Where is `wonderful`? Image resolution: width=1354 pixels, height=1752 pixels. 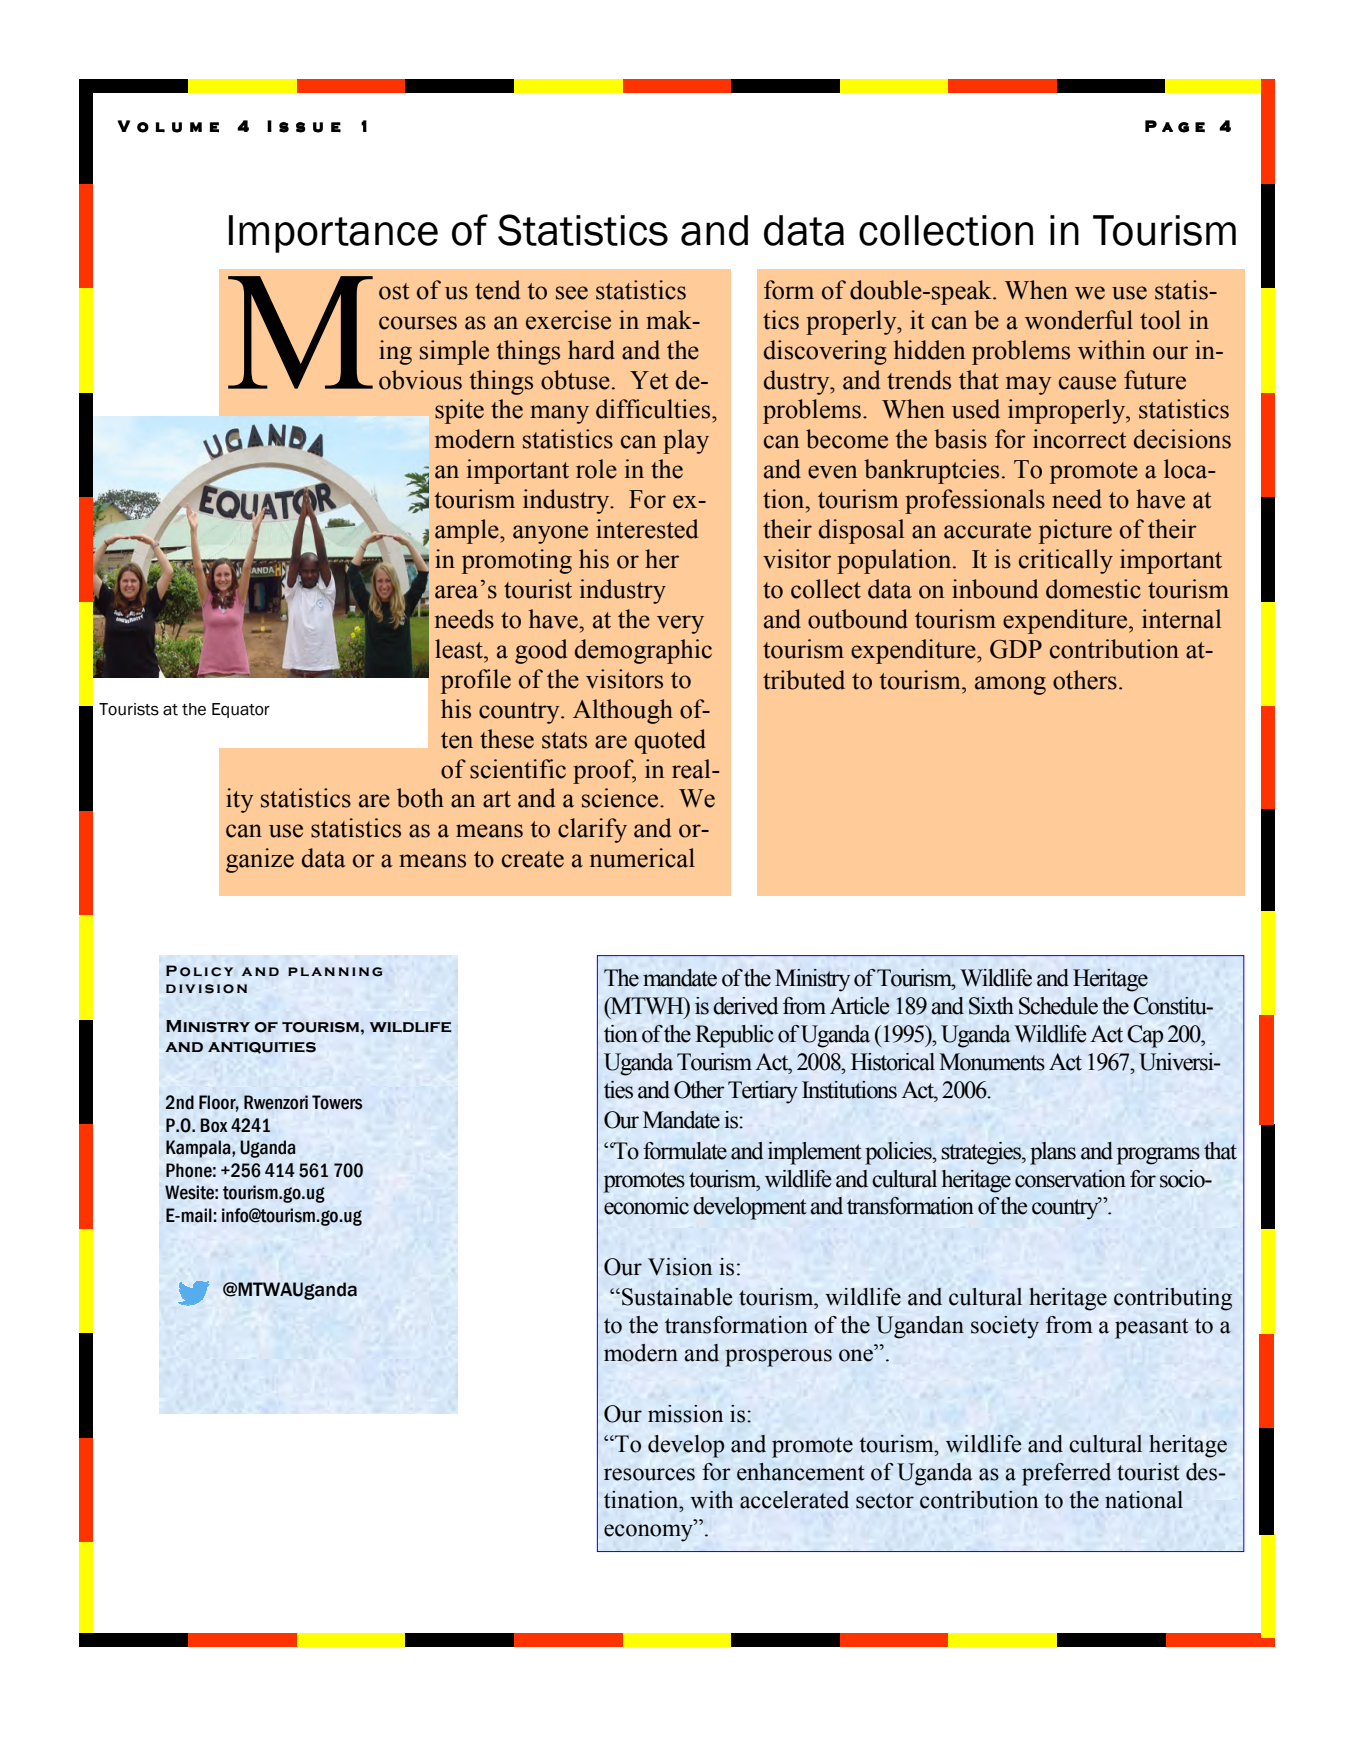 wonderful is located at coordinates (1079, 320).
